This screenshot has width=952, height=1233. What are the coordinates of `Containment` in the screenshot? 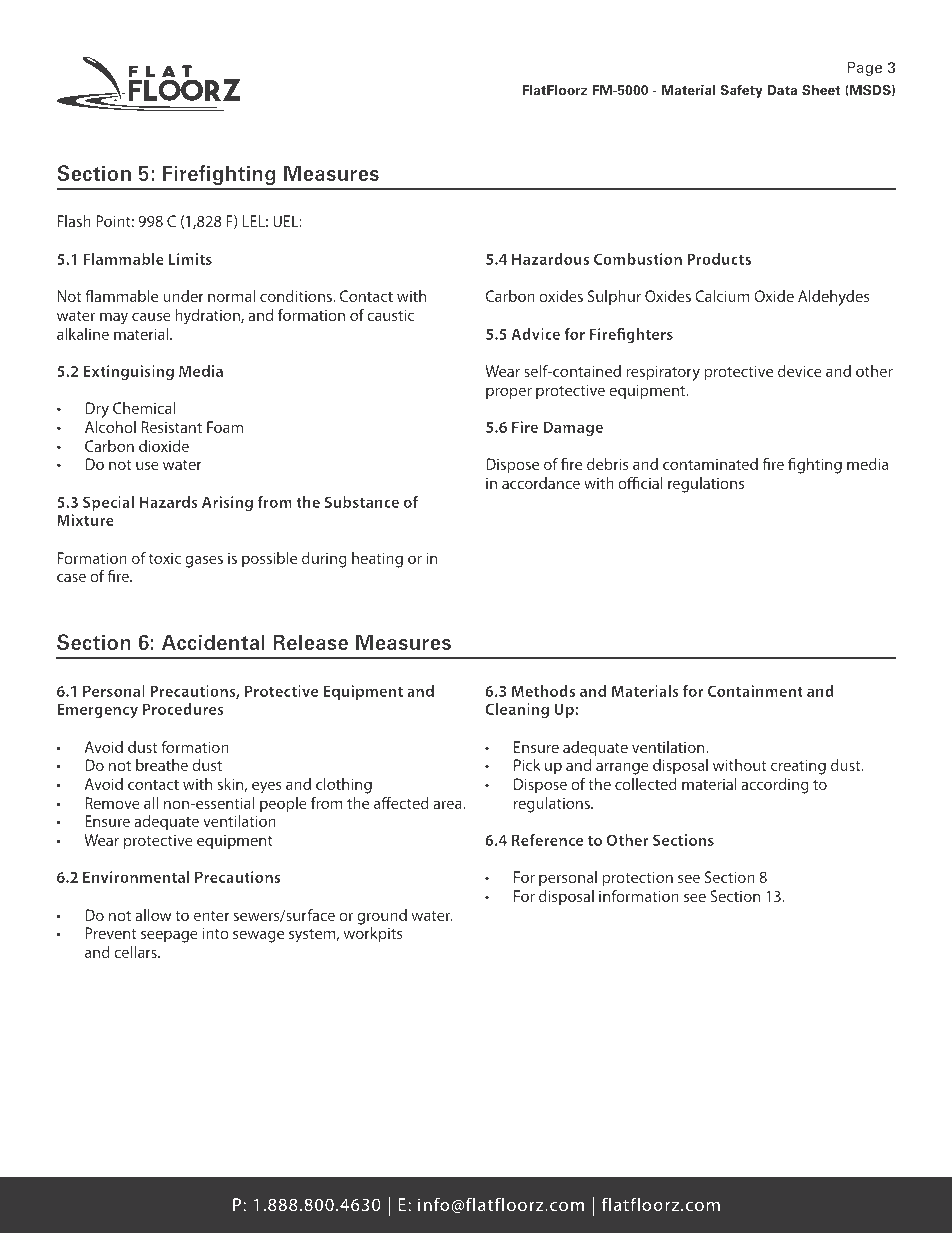 It's located at (755, 691).
